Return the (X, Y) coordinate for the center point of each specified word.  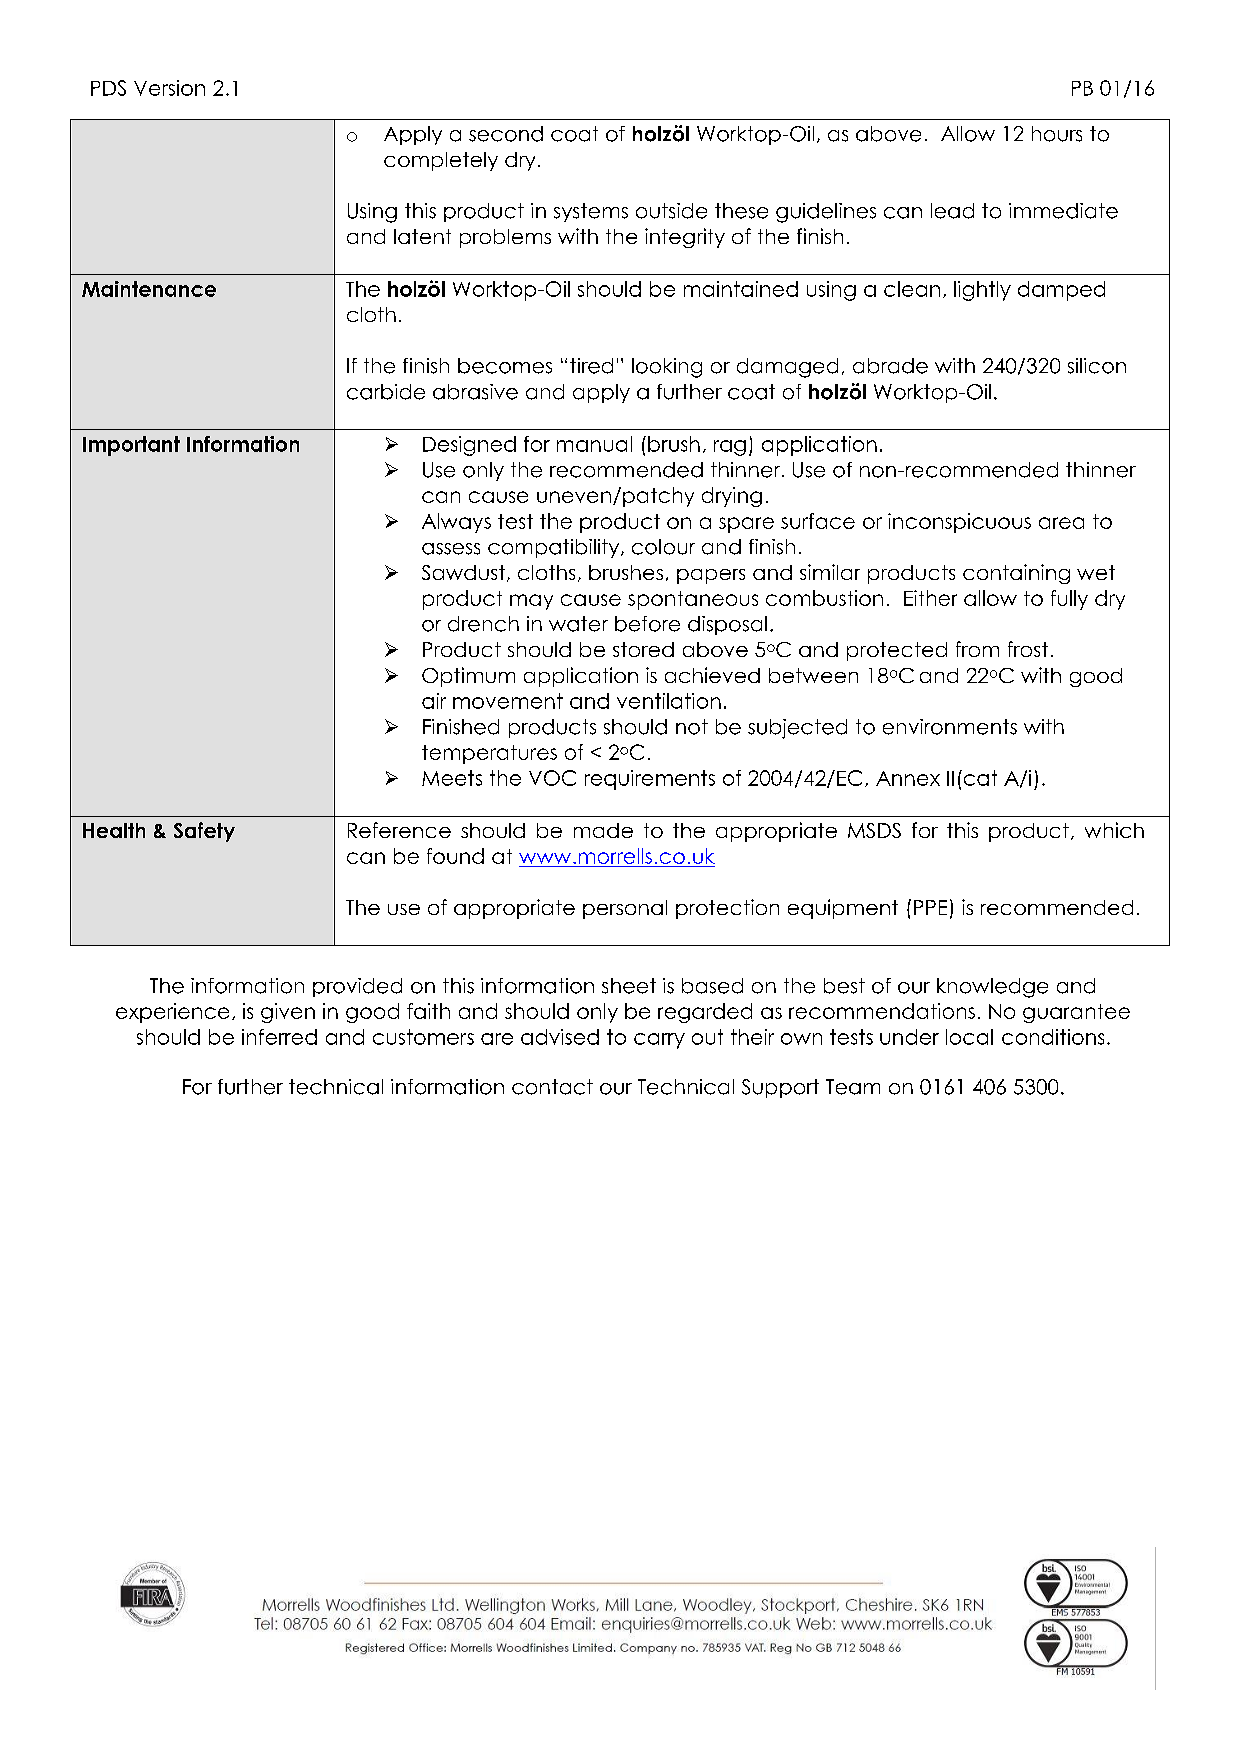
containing (1016, 574)
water (578, 624)
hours (1057, 134)
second (506, 134)
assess (451, 549)
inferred (279, 1037)
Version (169, 88)
